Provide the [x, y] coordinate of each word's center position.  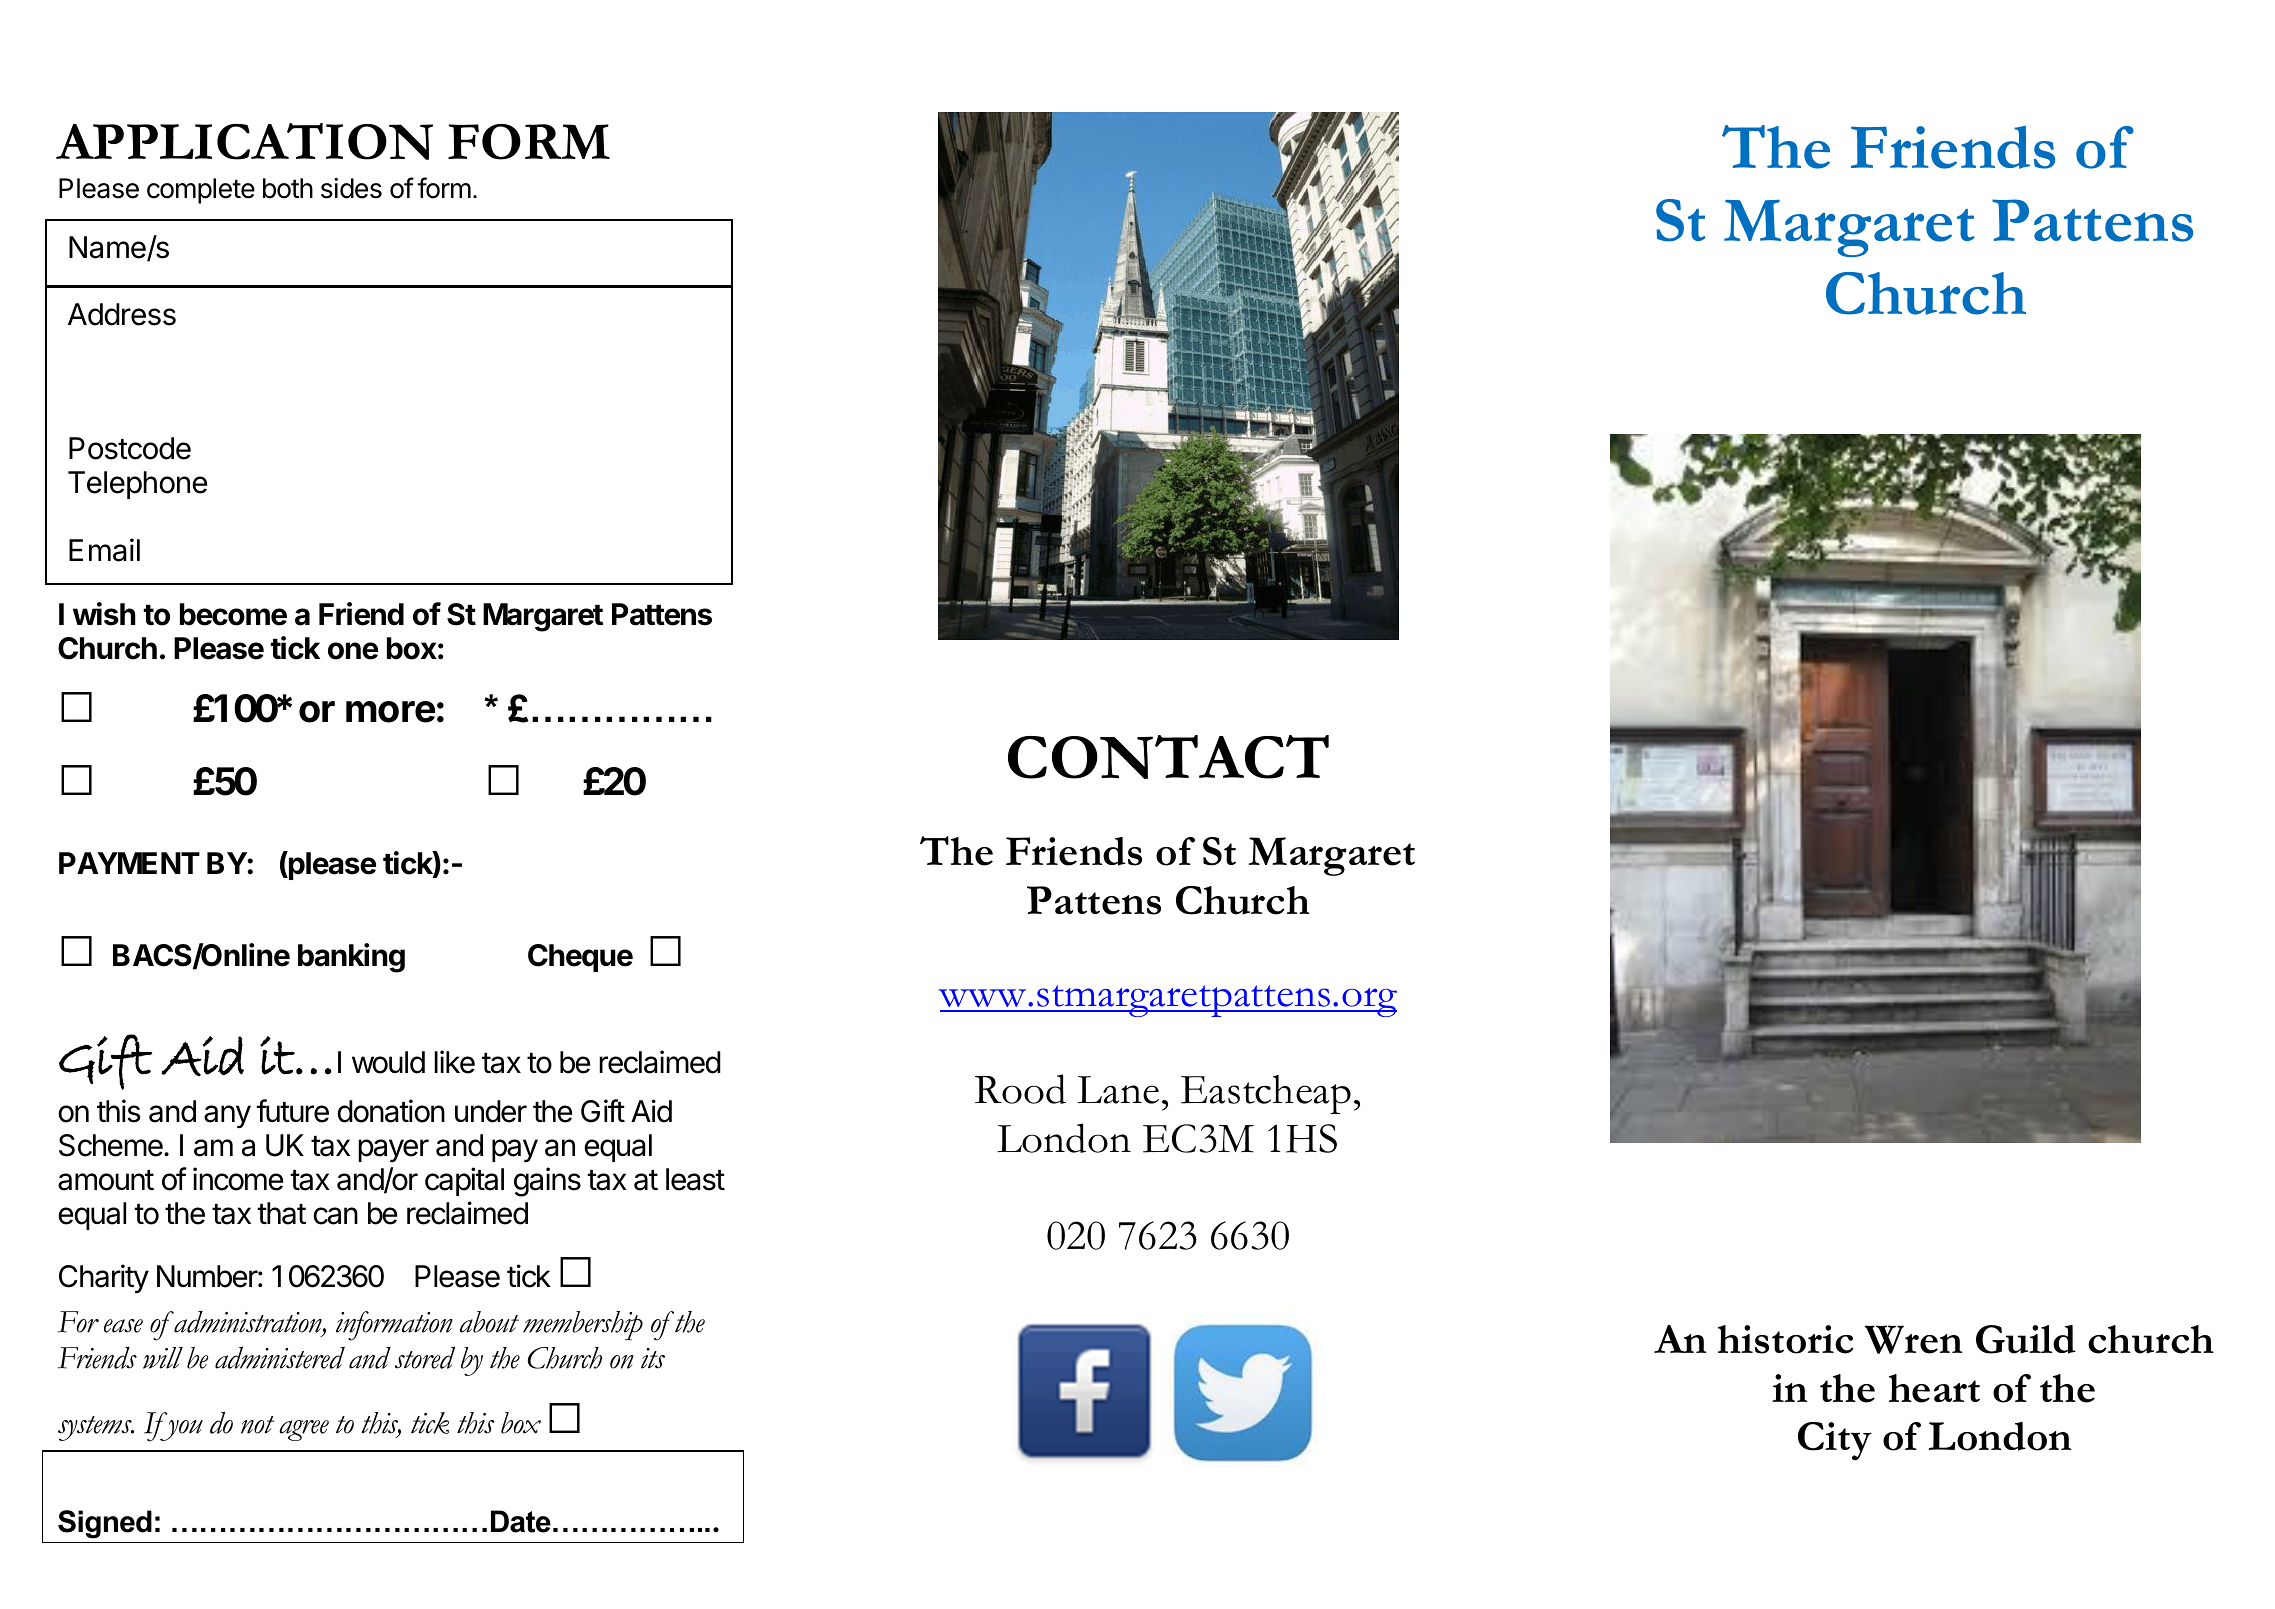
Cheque [580, 958]
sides [351, 188]
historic [1785, 1339]
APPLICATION [244, 141]
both [288, 188]
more [390, 712]
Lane [1118, 1090]
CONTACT [1168, 757]
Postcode [130, 448]
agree [304, 1430]
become [233, 614]
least [695, 1179]
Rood [1020, 1089]
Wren [1914, 1339]
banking [351, 958]
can [335, 1216]
